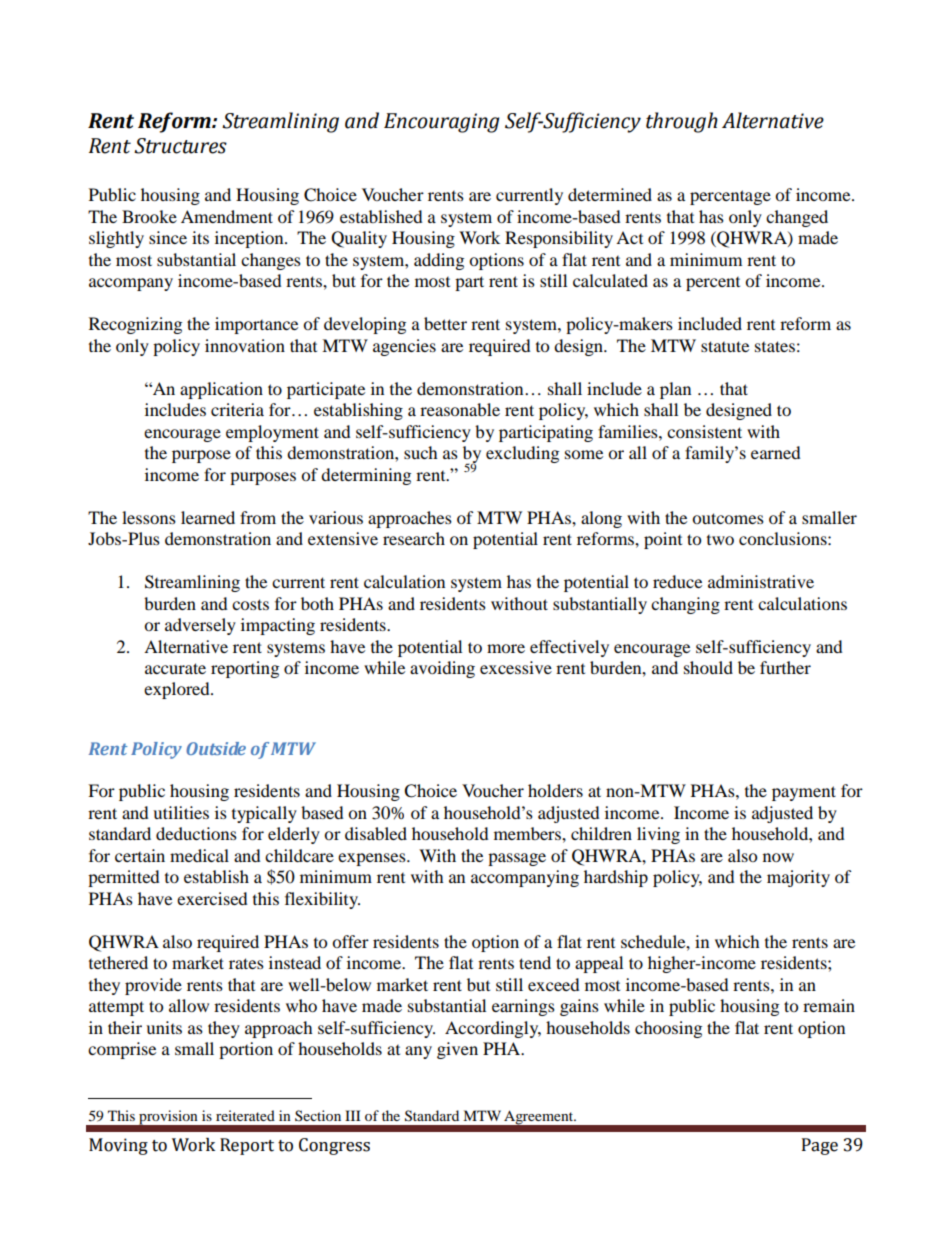  Describe the element at coordinates (200, 626) in the screenshot. I see `adversely` at that location.
